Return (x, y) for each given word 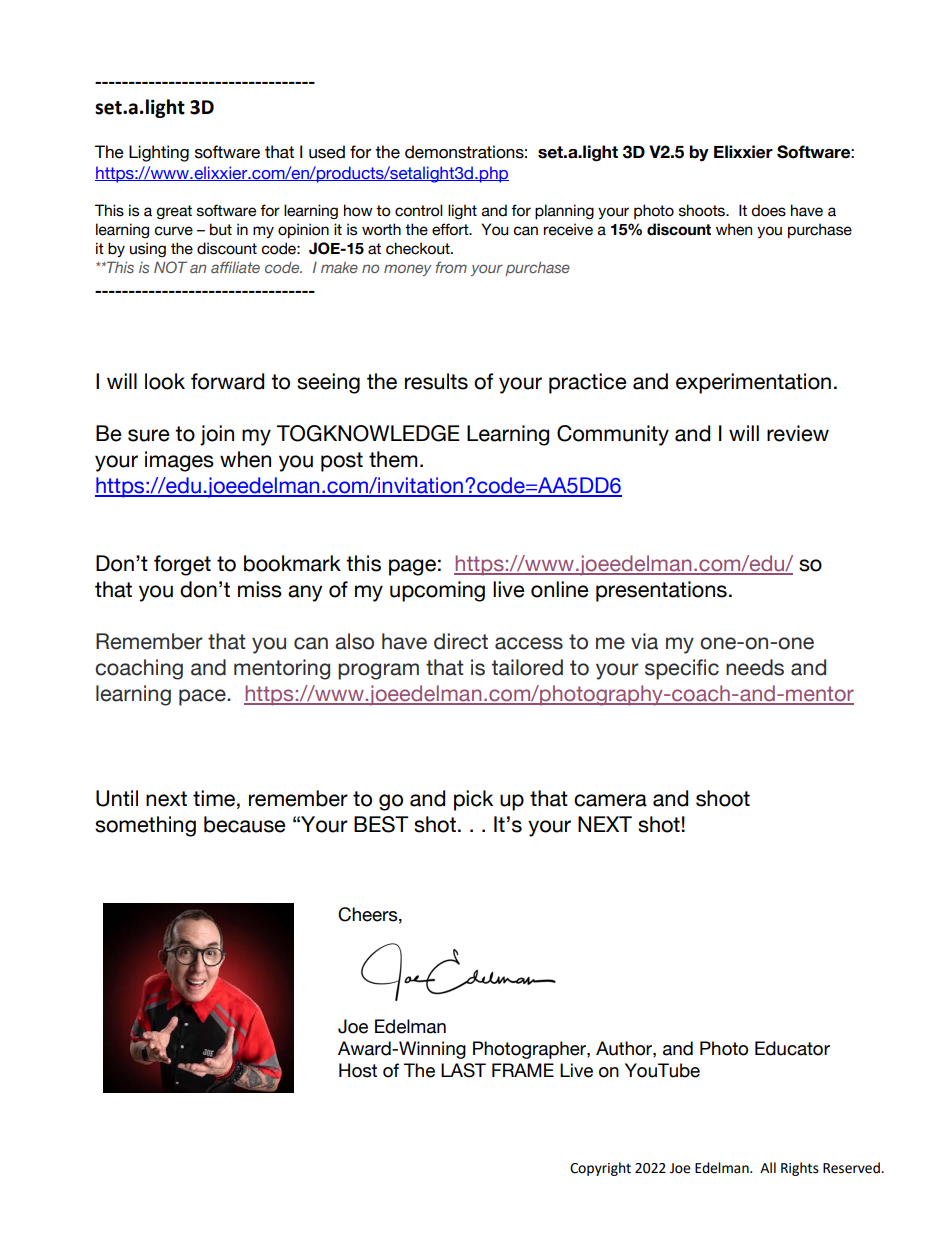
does (768, 210)
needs (755, 667)
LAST (463, 1070)
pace (203, 697)
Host (358, 1070)
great (174, 212)
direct (461, 641)
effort (451, 229)
